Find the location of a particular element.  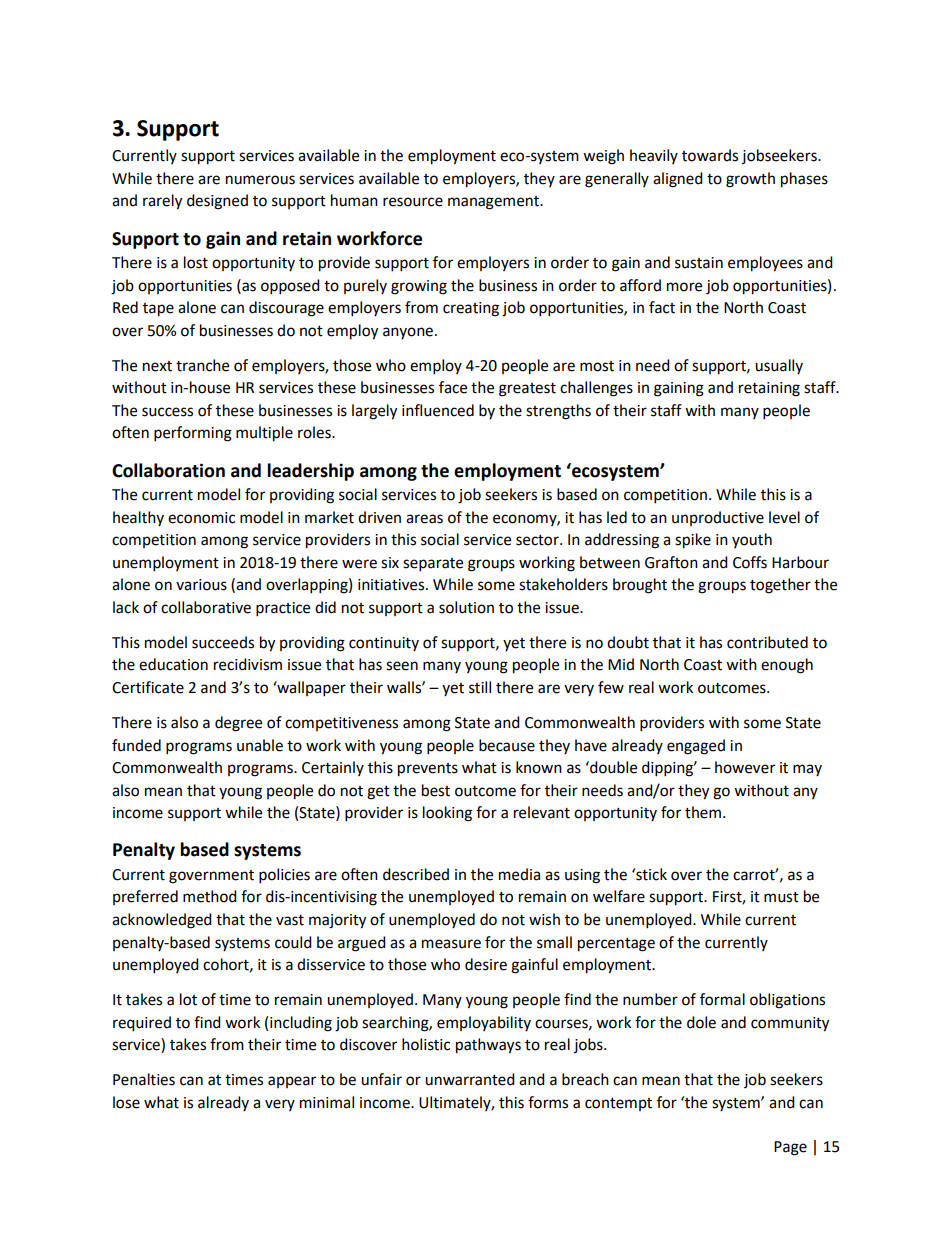

growth is located at coordinates (750, 180).
